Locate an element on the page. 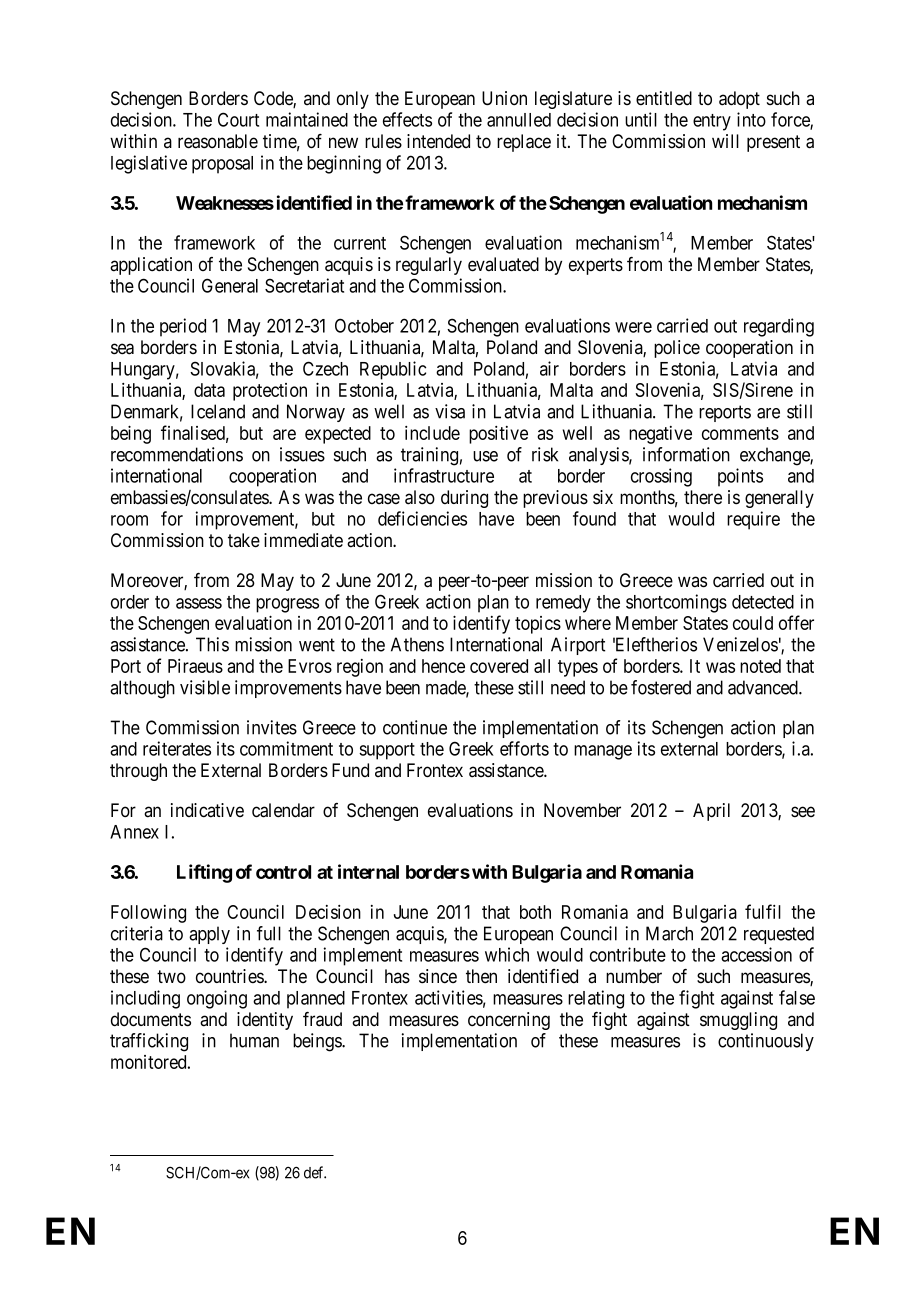  concerning is located at coordinates (509, 1021).
